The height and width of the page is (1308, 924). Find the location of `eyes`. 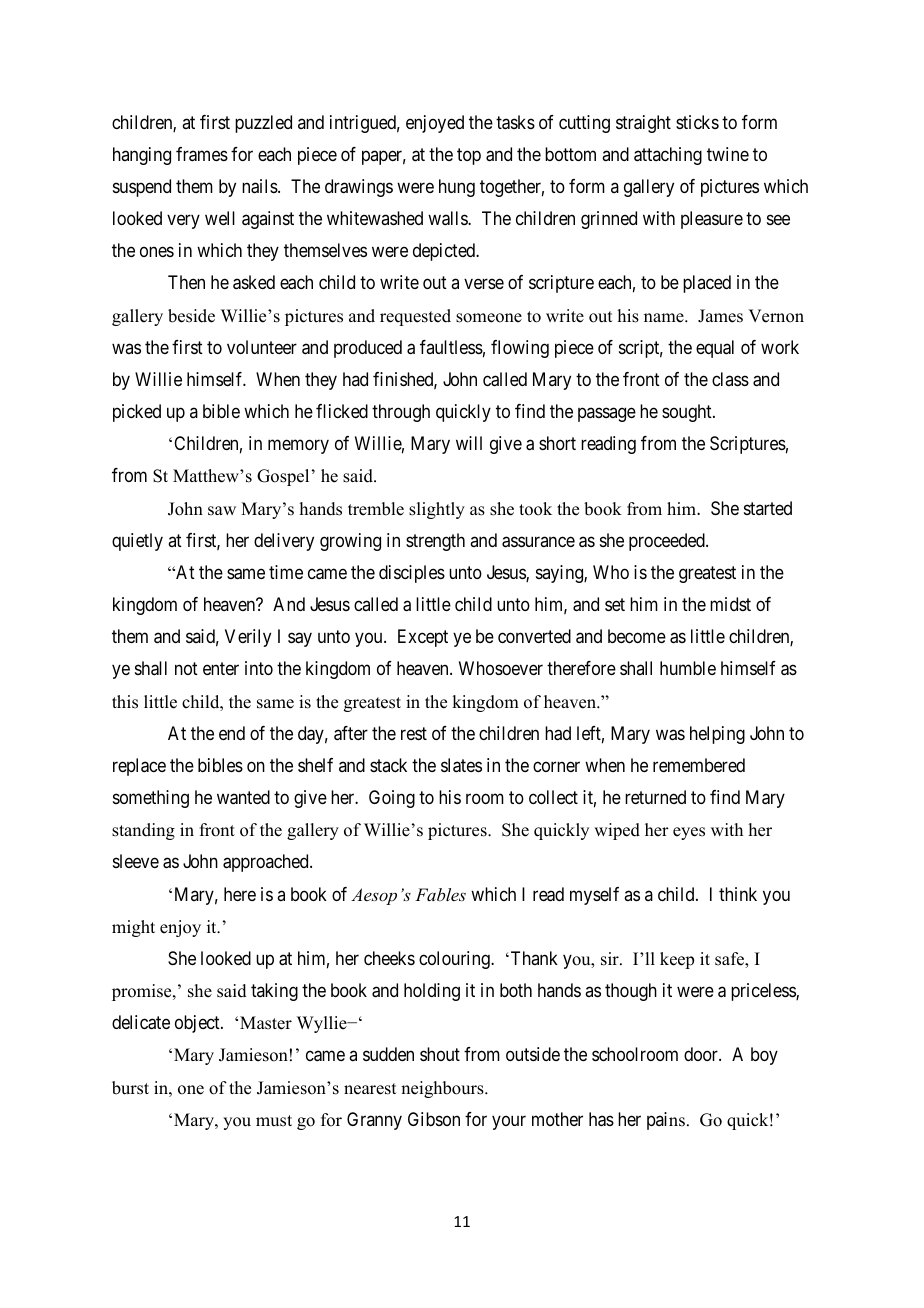

eyes is located at coordinates (689, 833).
